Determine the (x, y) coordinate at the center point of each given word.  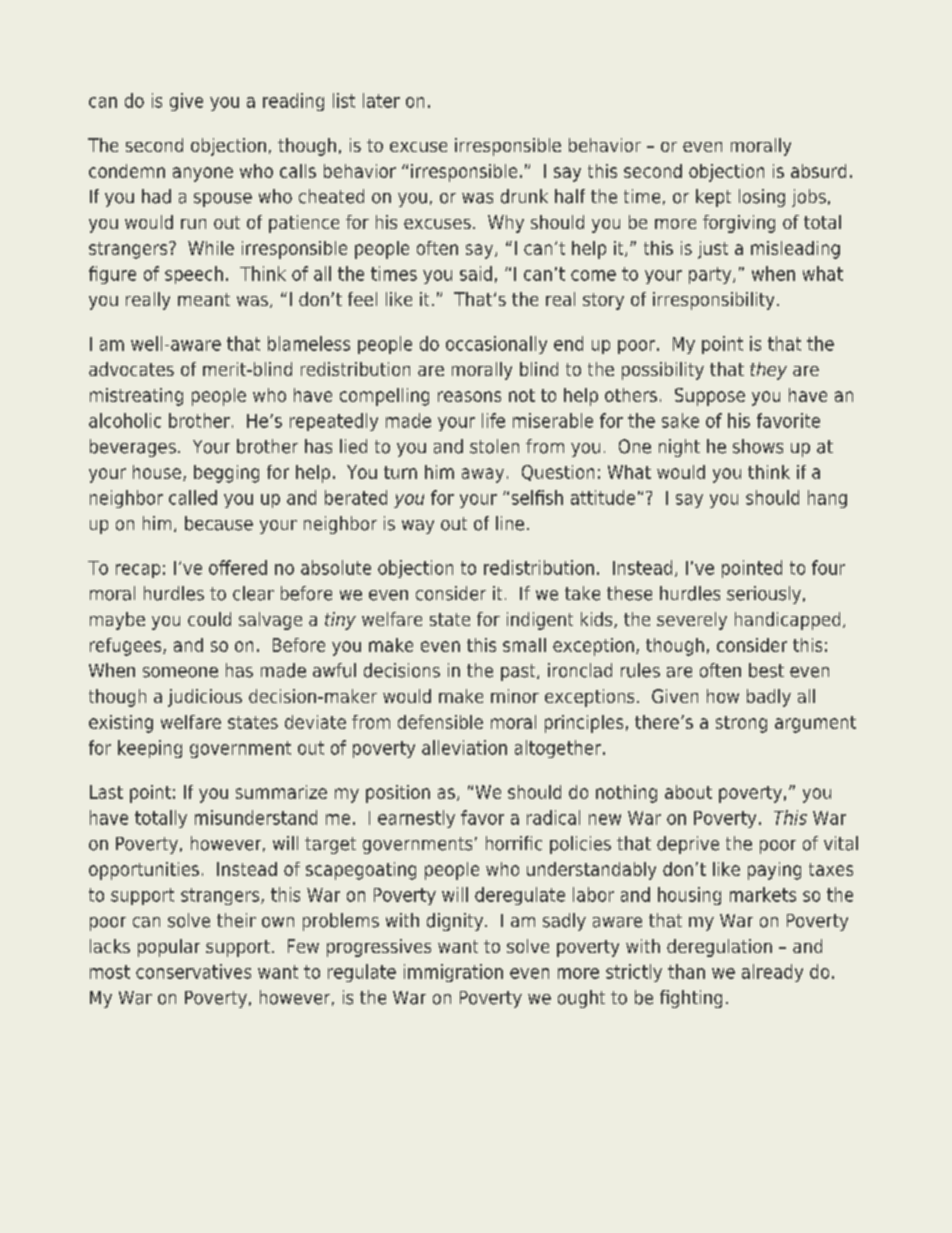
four (828, 567)
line (510, 523)
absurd (818, 171)
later (381, 100)
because (219, 523)
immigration (453, 973)
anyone (203, 174)
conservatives (193, 971)
